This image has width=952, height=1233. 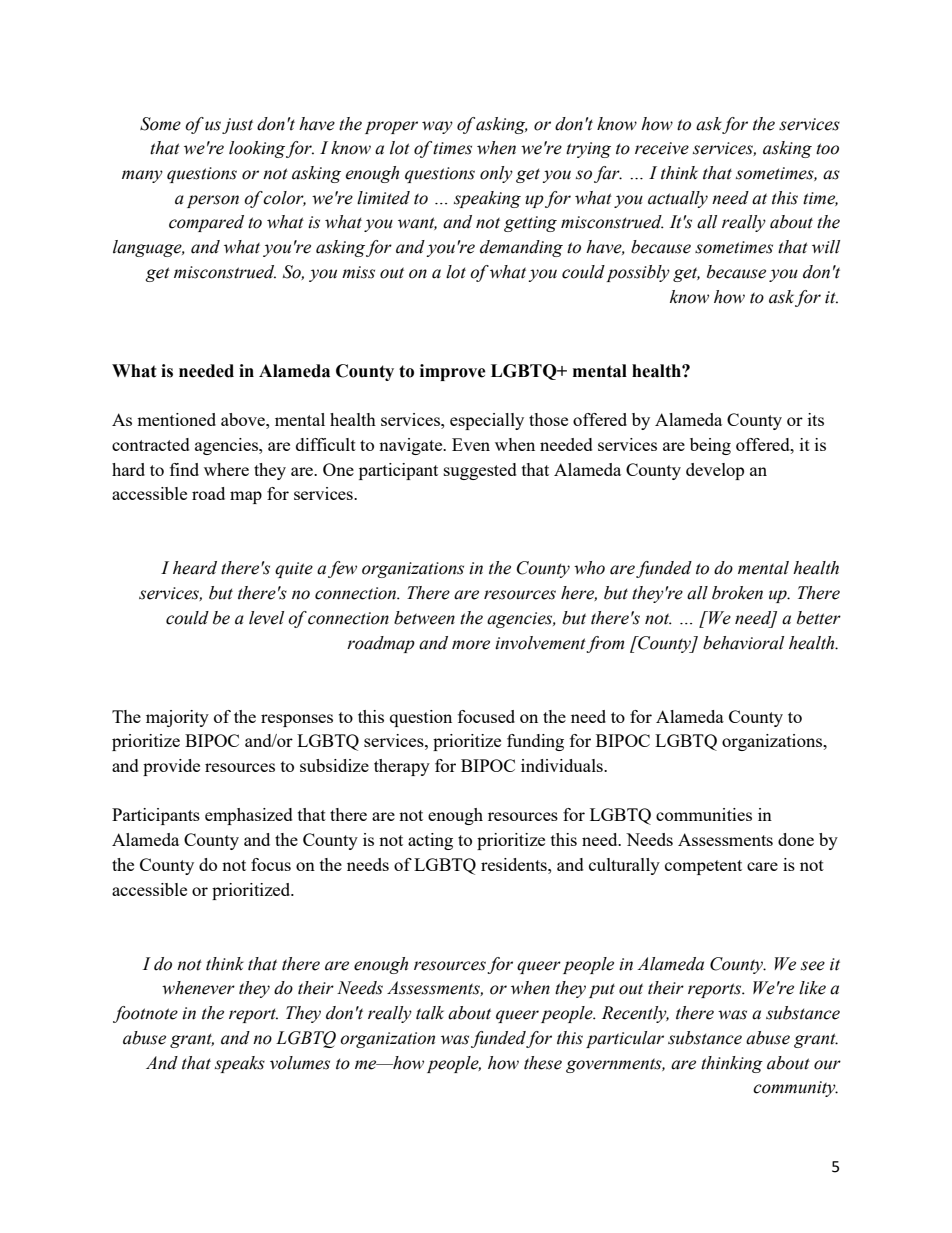 What do you see at coordinates (184, 469) in the image?
I see `find` at bounding box center [184, 469].
